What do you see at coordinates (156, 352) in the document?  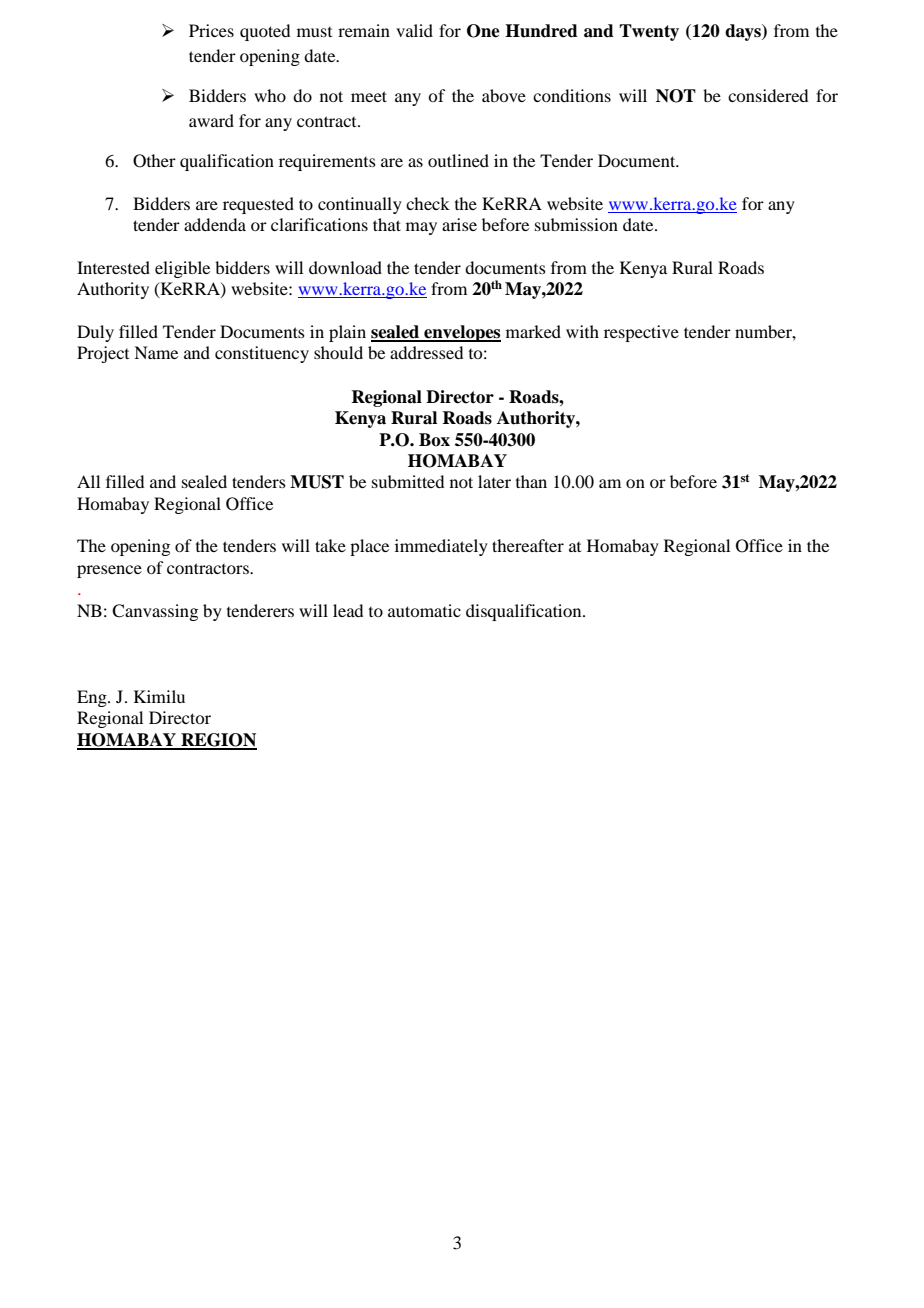 I see `Name` at bounding box center [156, 352].
